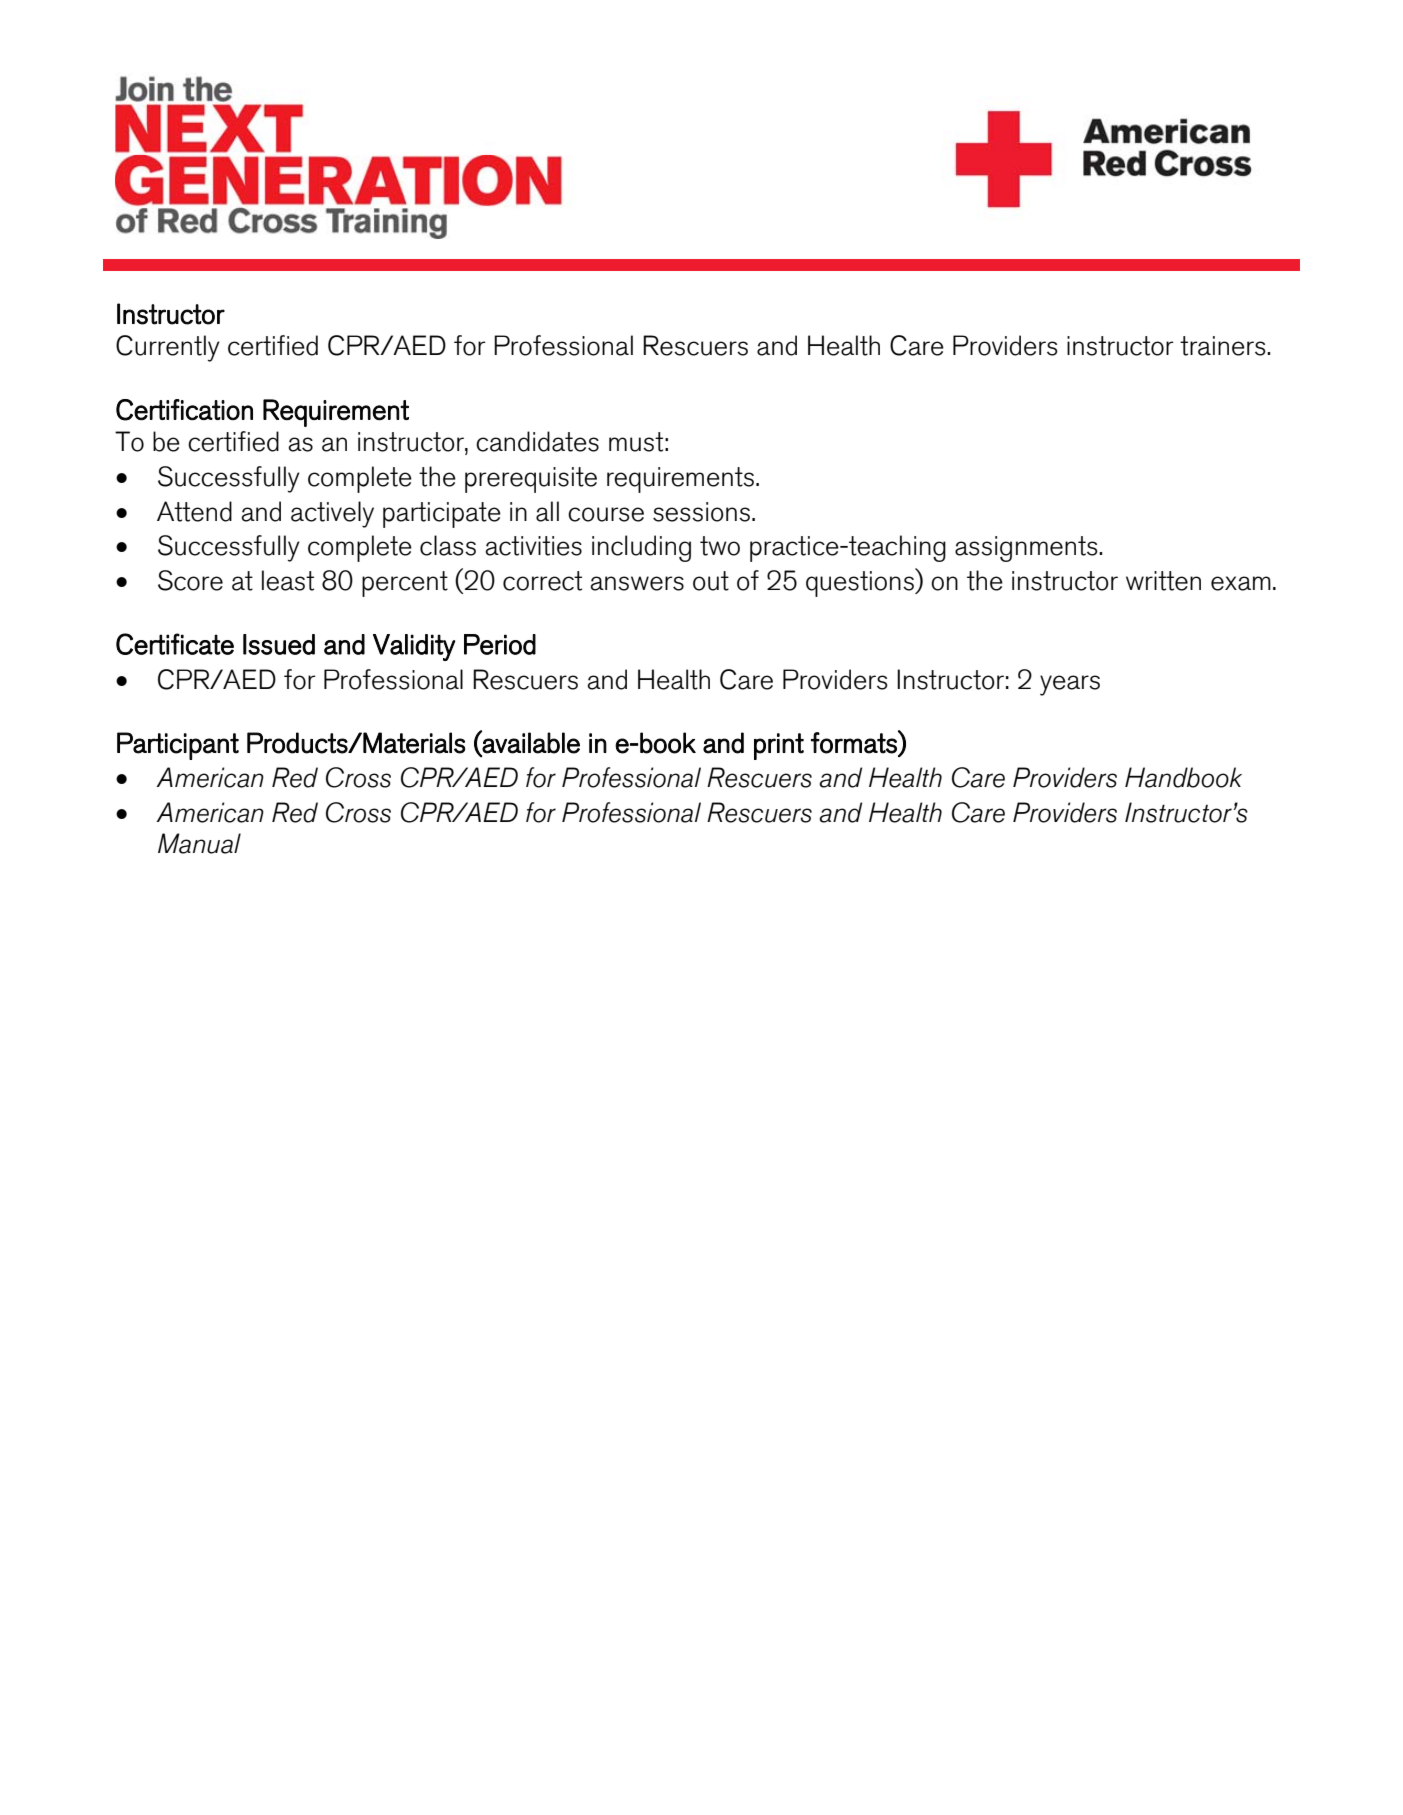 The image size is (1403, 1815). What do you see at coordinates (500, 644) in the page?
I see `Period` at bounding box center [500, 644].
